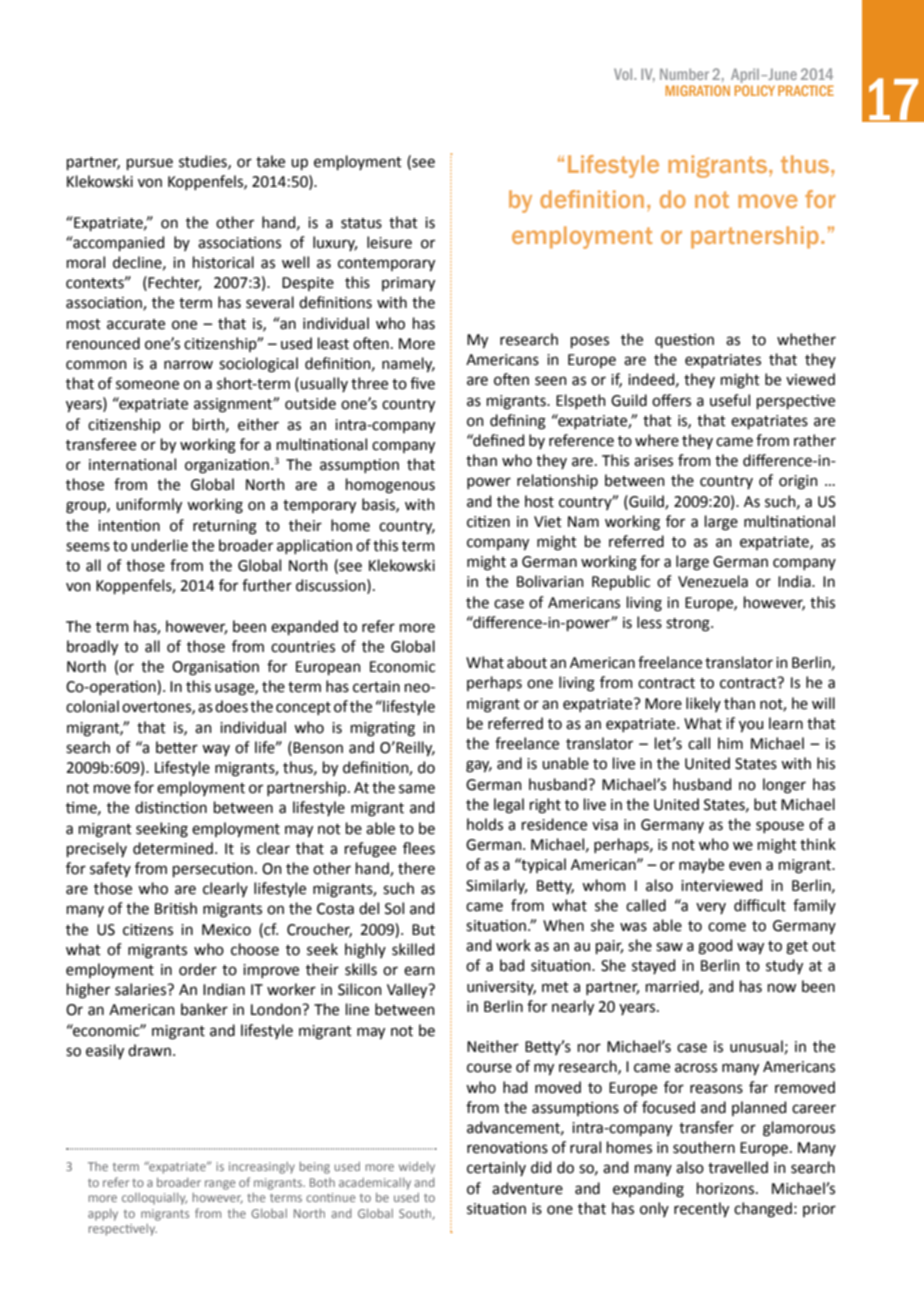  I want to click on status, so click(361, 223).
